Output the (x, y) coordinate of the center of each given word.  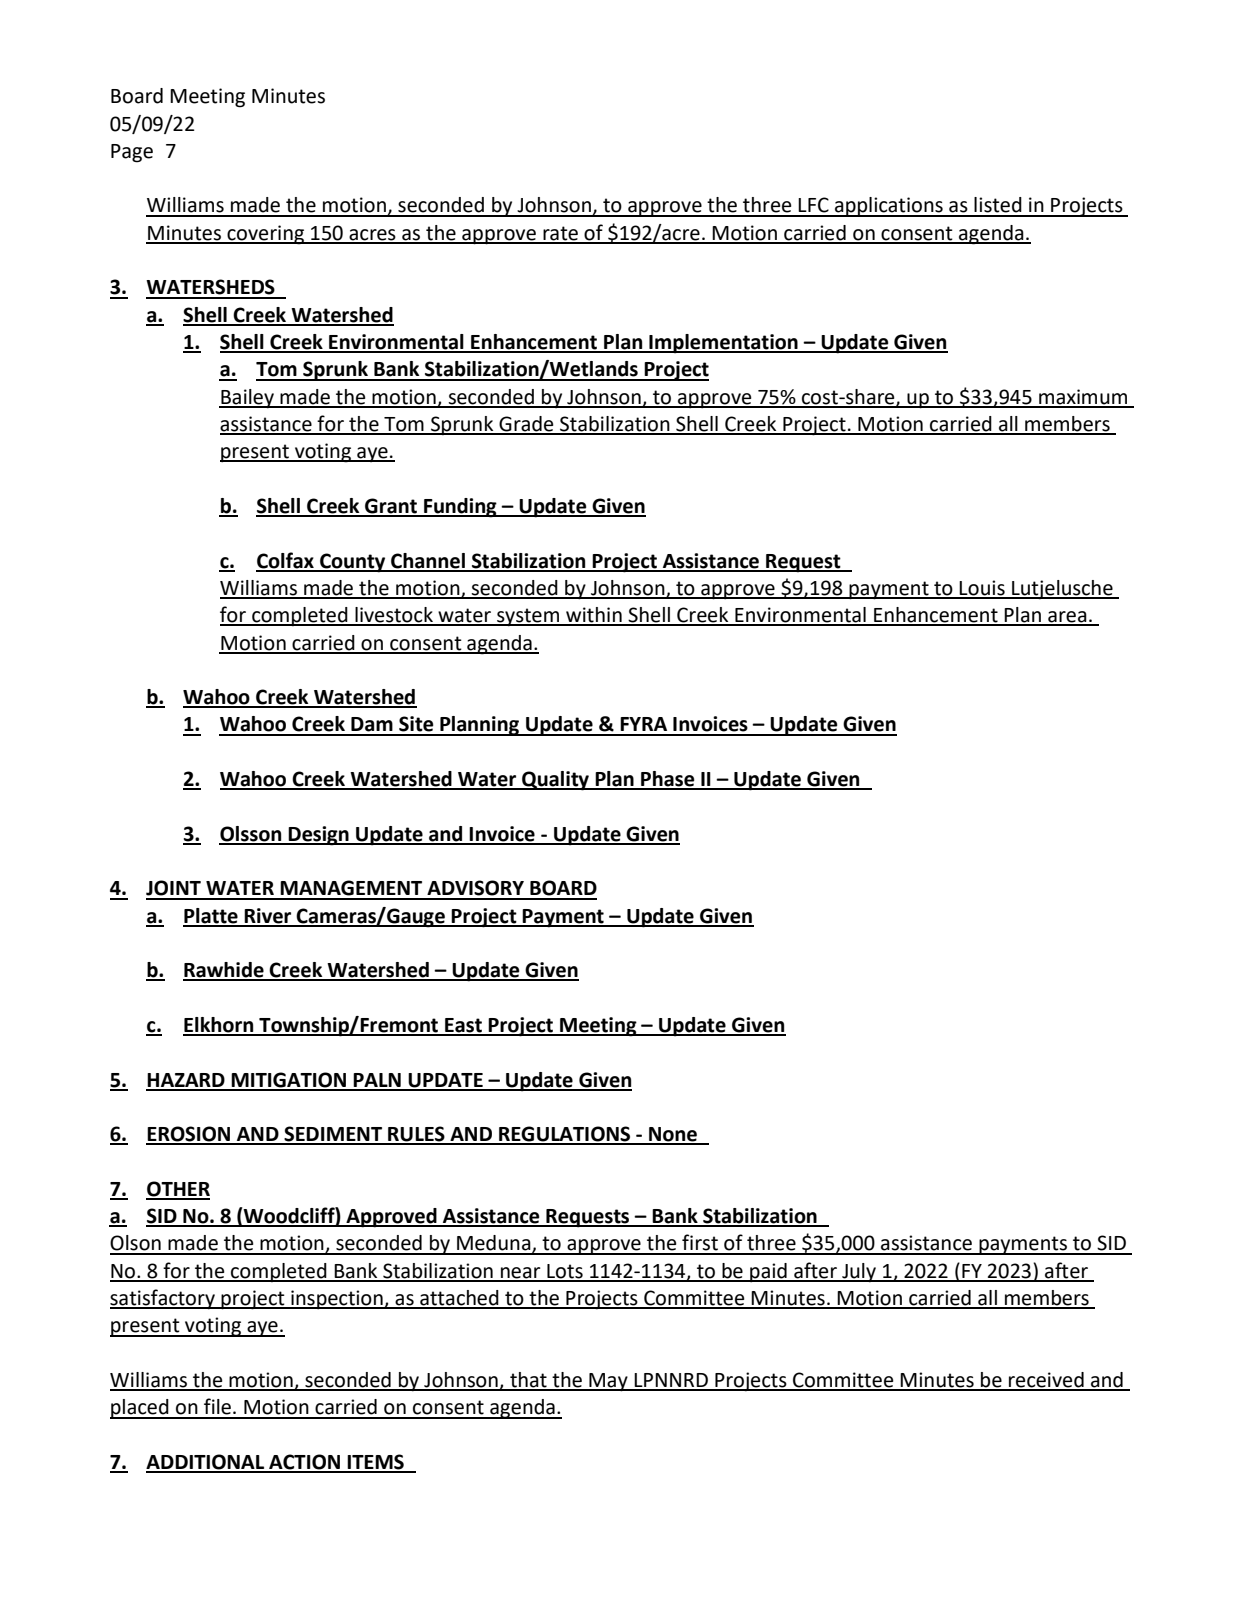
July (859, 1272)
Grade (526, 425)
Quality (555, 781)
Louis (982, 589)
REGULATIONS (565, 1135)
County (353, 563)
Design (319, 836)
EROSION (189, 1135)
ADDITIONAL (206, 1463)
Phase (668, 780)
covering (266, 235)
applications (889, 207)
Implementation (723, 344)
